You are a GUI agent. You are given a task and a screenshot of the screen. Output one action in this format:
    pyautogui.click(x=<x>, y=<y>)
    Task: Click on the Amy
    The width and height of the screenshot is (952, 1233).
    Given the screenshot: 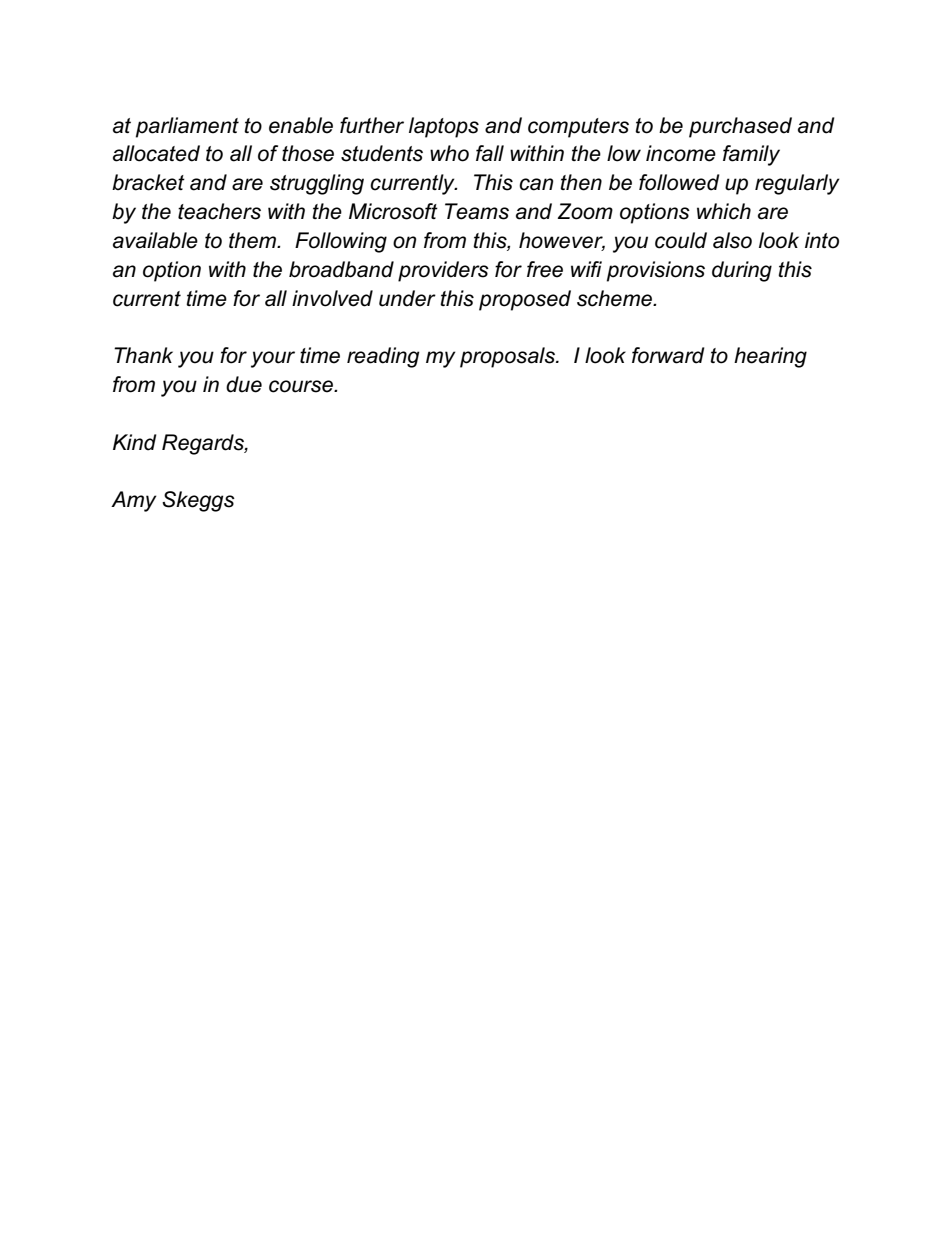 What is the action you would take?
    pyautogui.click(x=134, y=501)
